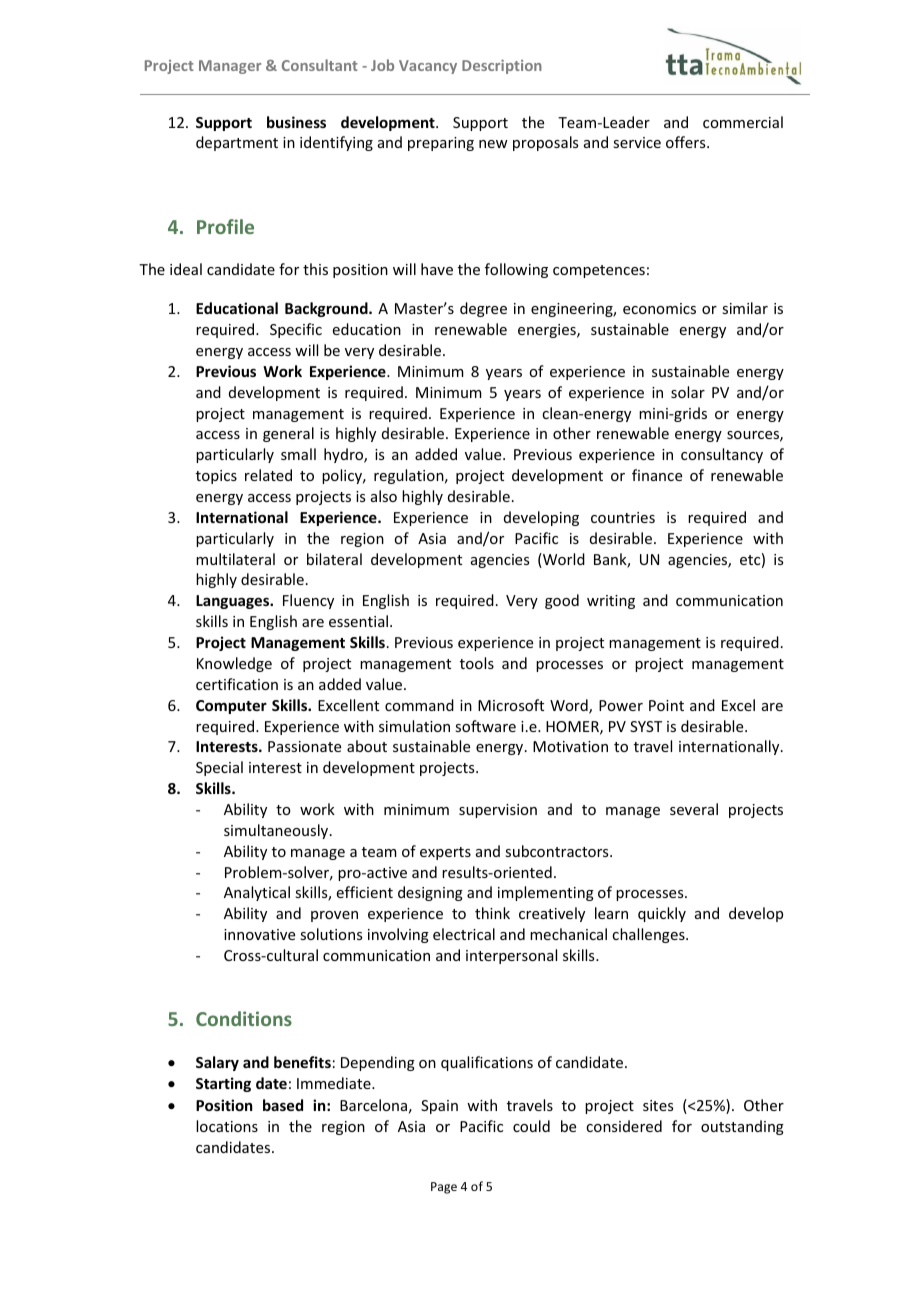  I want to click on several, so click(694, 809).
